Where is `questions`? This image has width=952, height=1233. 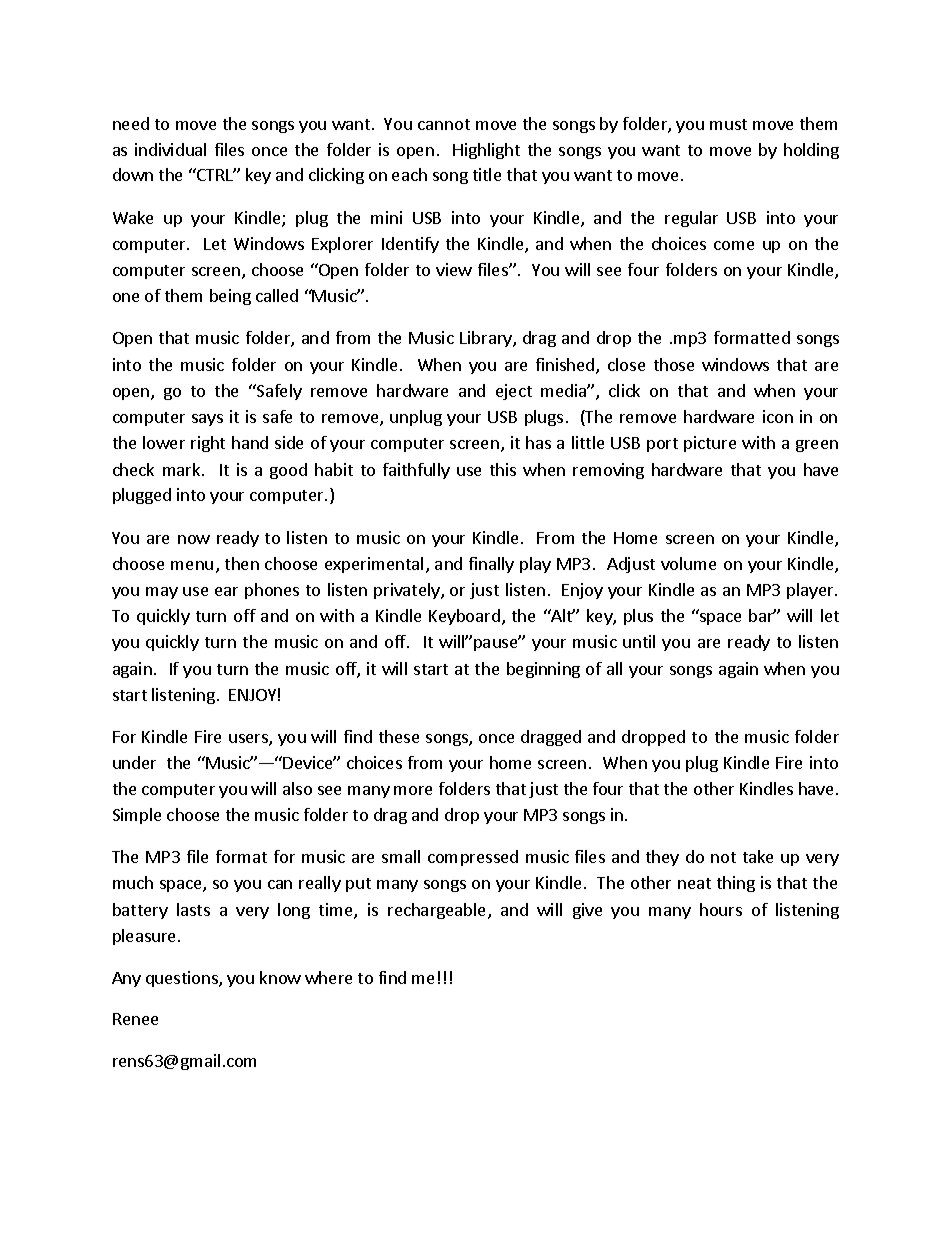
questions is located at coordinates (183, 979).
